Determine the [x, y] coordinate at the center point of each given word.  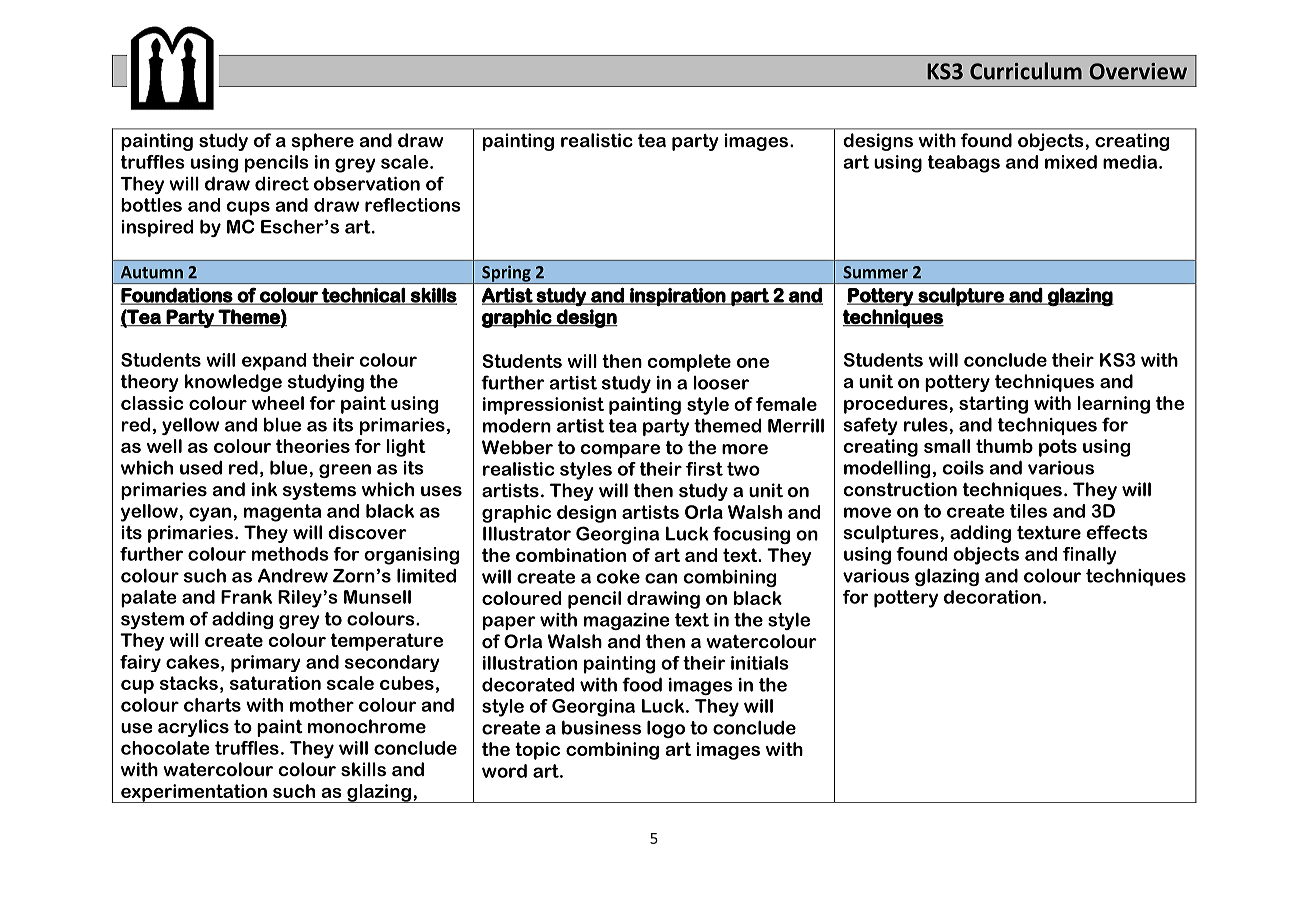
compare [620, 451]
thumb [1004, 446]
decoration [992, 597]
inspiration [677, 297]
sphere [323, 142]
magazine [627, 621]
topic [537, 751]
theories [313, 446]
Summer [875, 272]
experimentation [194, 793]
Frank [246, 597]
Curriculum [1026, 71]
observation [367, 184]
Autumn [152, 272]
